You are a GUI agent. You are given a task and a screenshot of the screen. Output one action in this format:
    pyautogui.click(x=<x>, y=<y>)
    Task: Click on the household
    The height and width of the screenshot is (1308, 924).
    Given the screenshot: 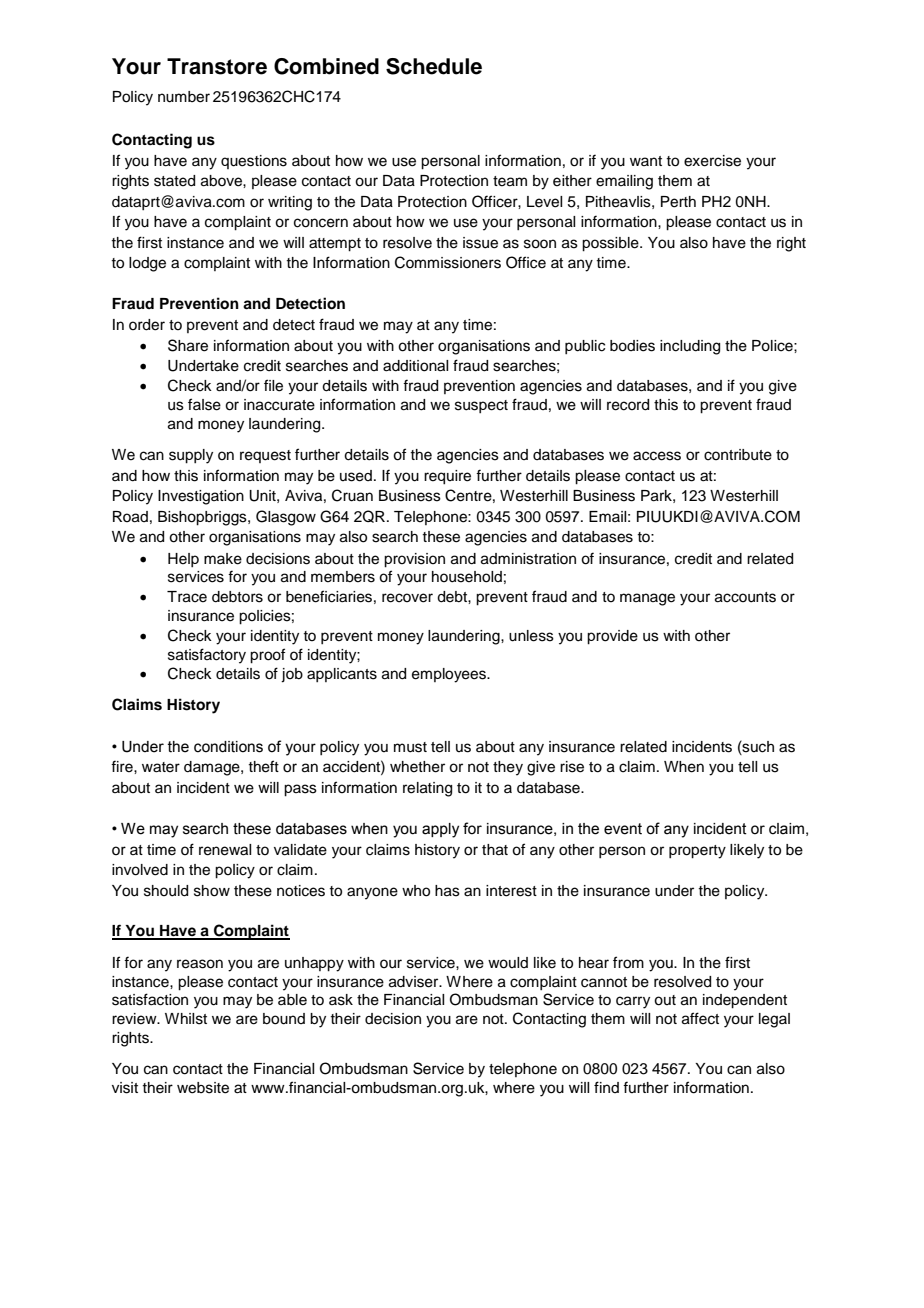 What is the action you would take?
    pyautogui.click(x=467, y=577)
